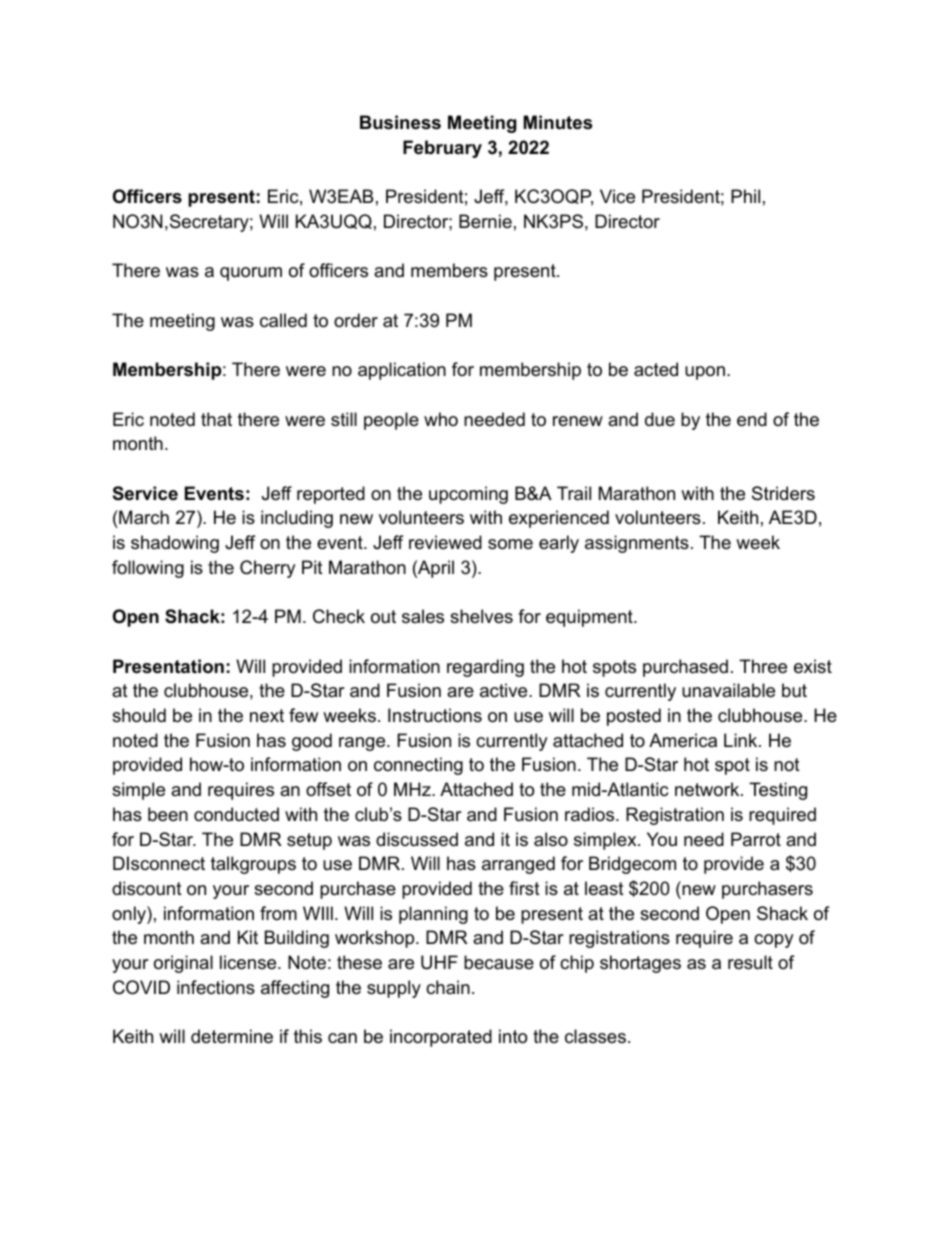  What do you see at coordinates (448, 987) in the page?
I see `chain` at bounding box center [448, 987].
